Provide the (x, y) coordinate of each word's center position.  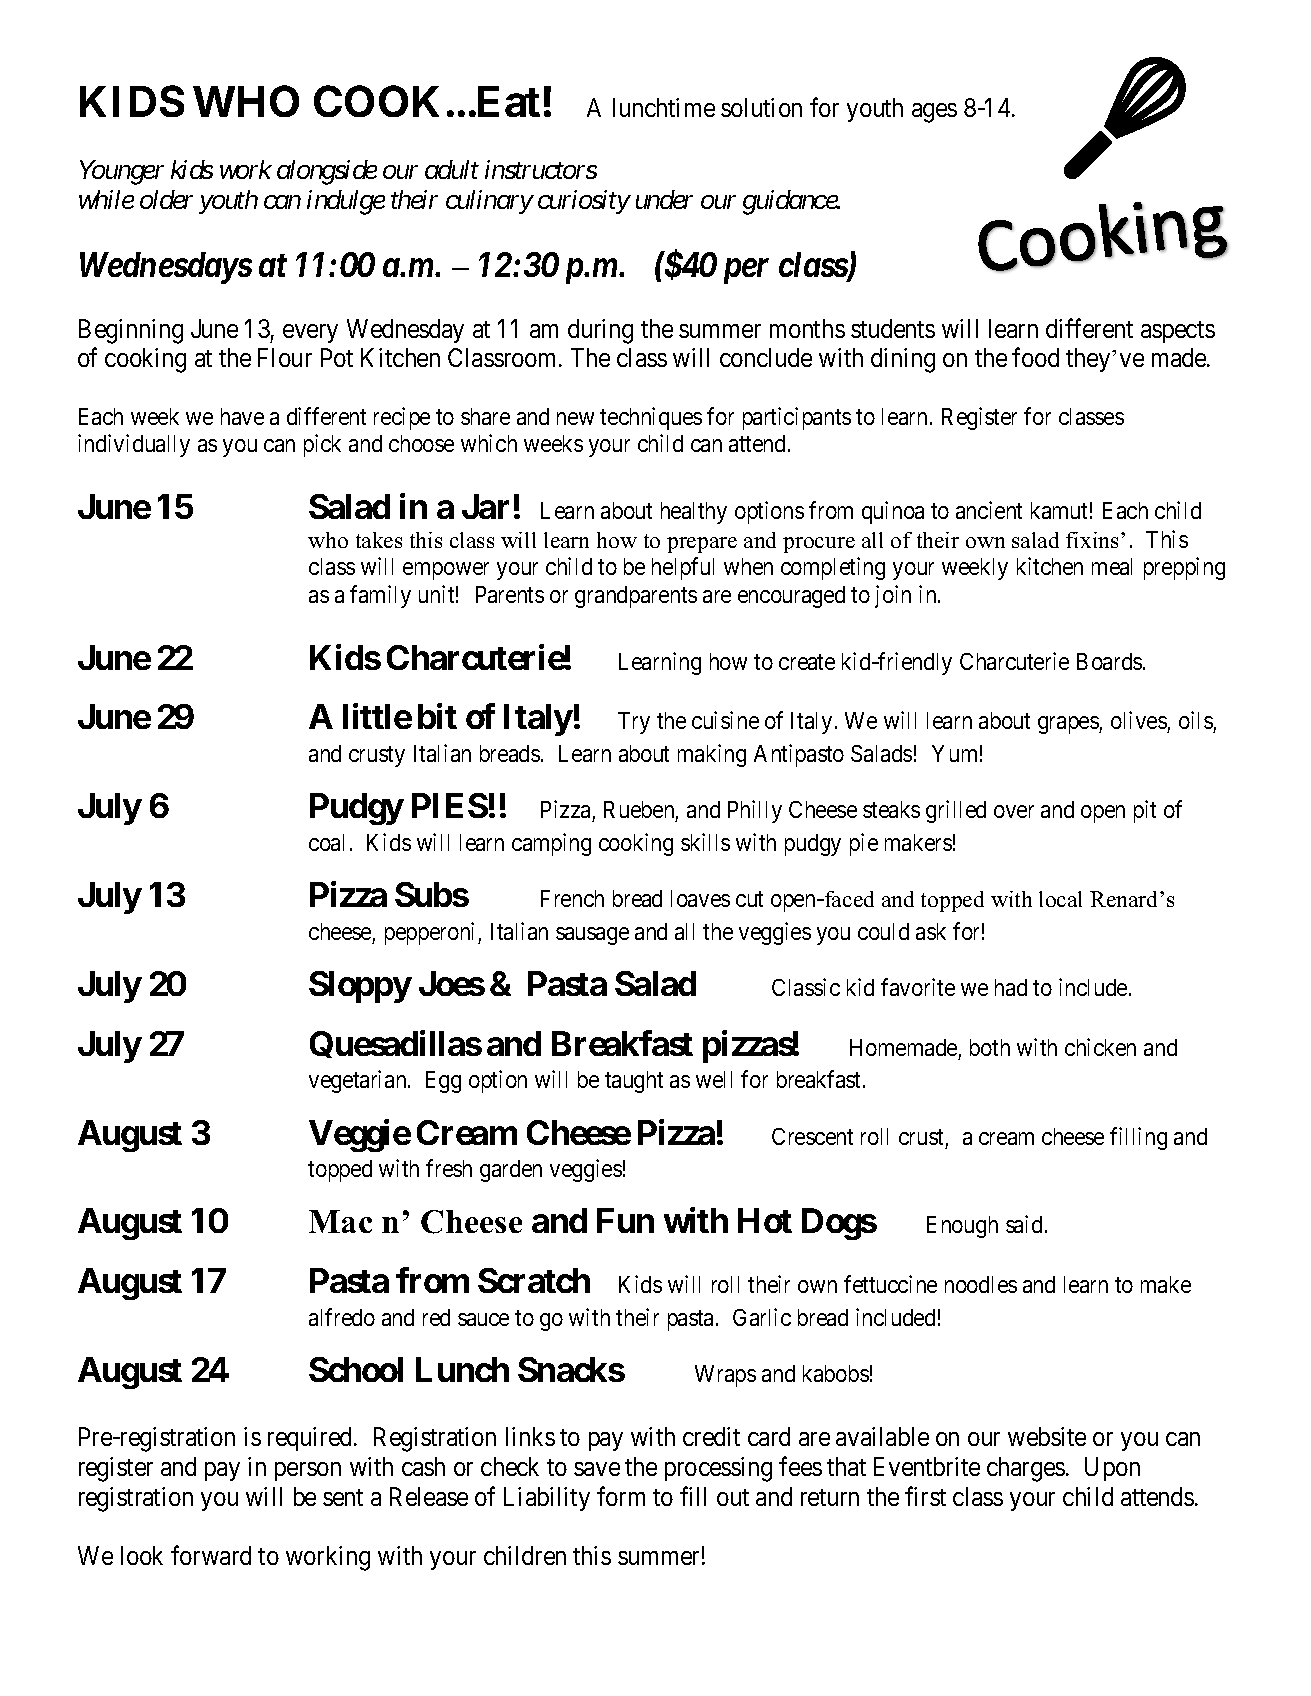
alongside (327, 172)
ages (934, 113)
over (1014, 812)
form (621, 1496)
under (664, 199)
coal (326, 842)
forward (211, 1555)
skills (705, 842)
